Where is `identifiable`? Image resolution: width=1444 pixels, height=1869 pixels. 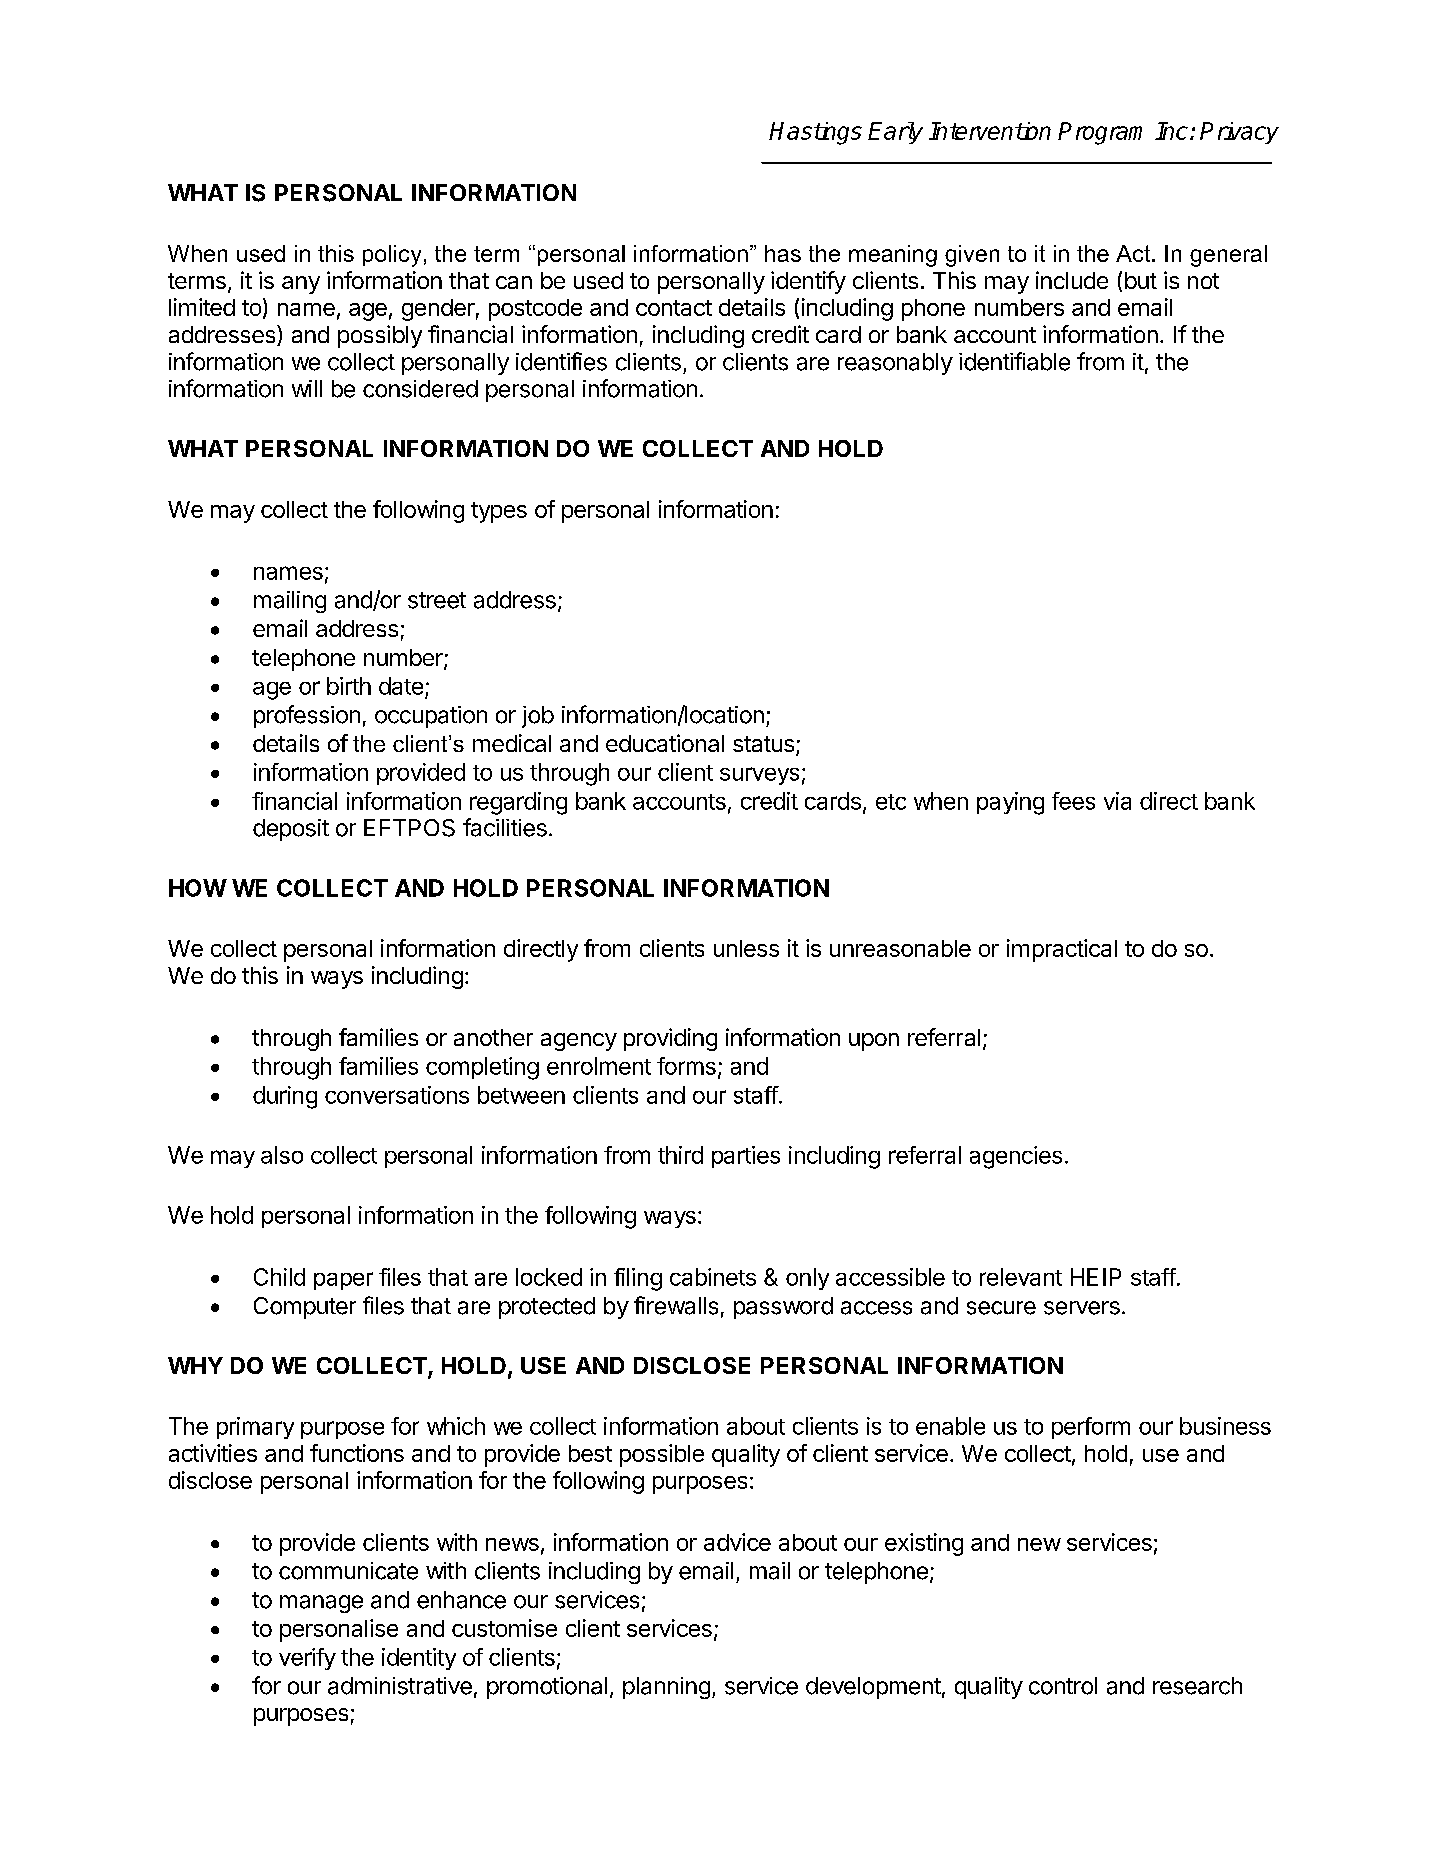 identifiable is located at coordinates (1014, 361).
